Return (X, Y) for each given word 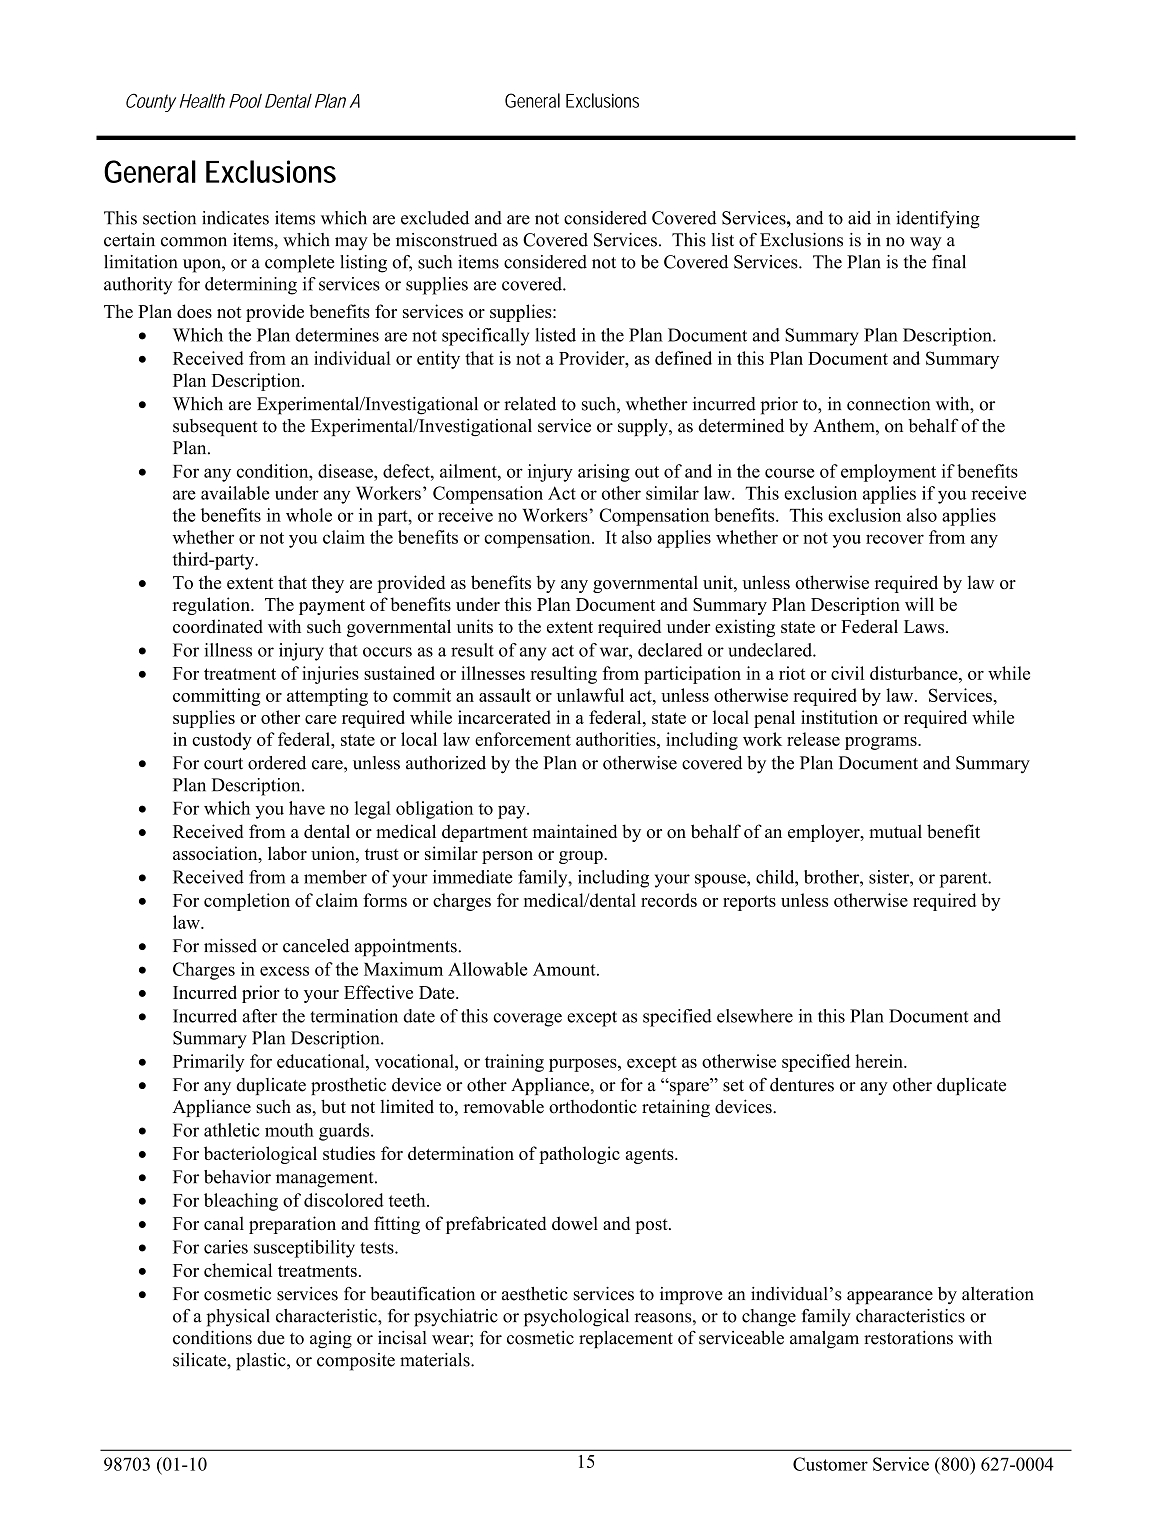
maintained (575, 831)
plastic (262, 1362)
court (223, 764)
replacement (626, 1339)
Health (202, 101)
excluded (435, 218)
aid (859, 218)
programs (882, 743)
